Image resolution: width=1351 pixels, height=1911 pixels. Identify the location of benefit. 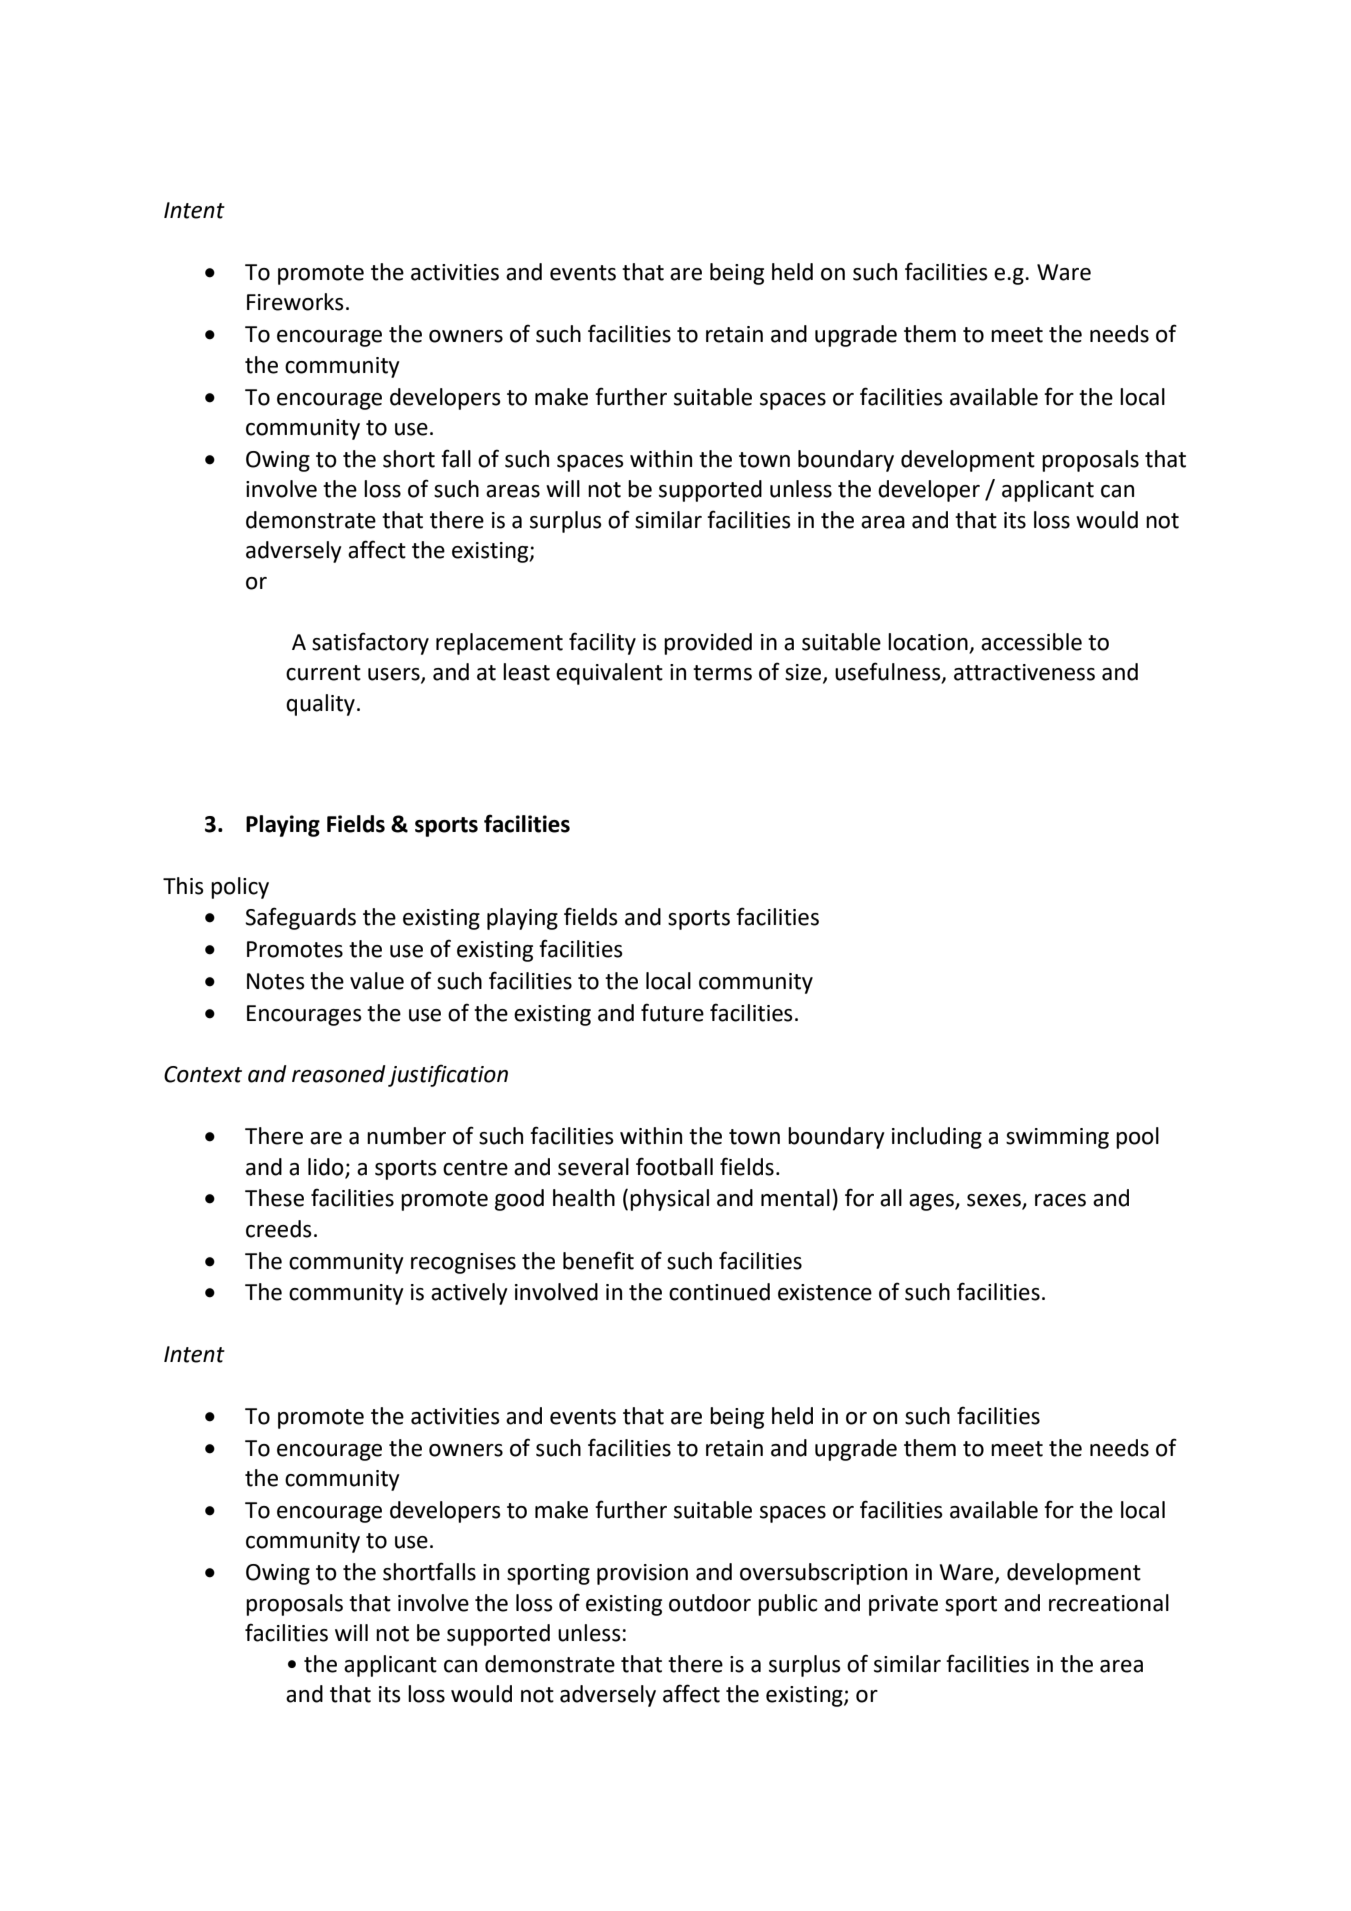
(598, 1260).
